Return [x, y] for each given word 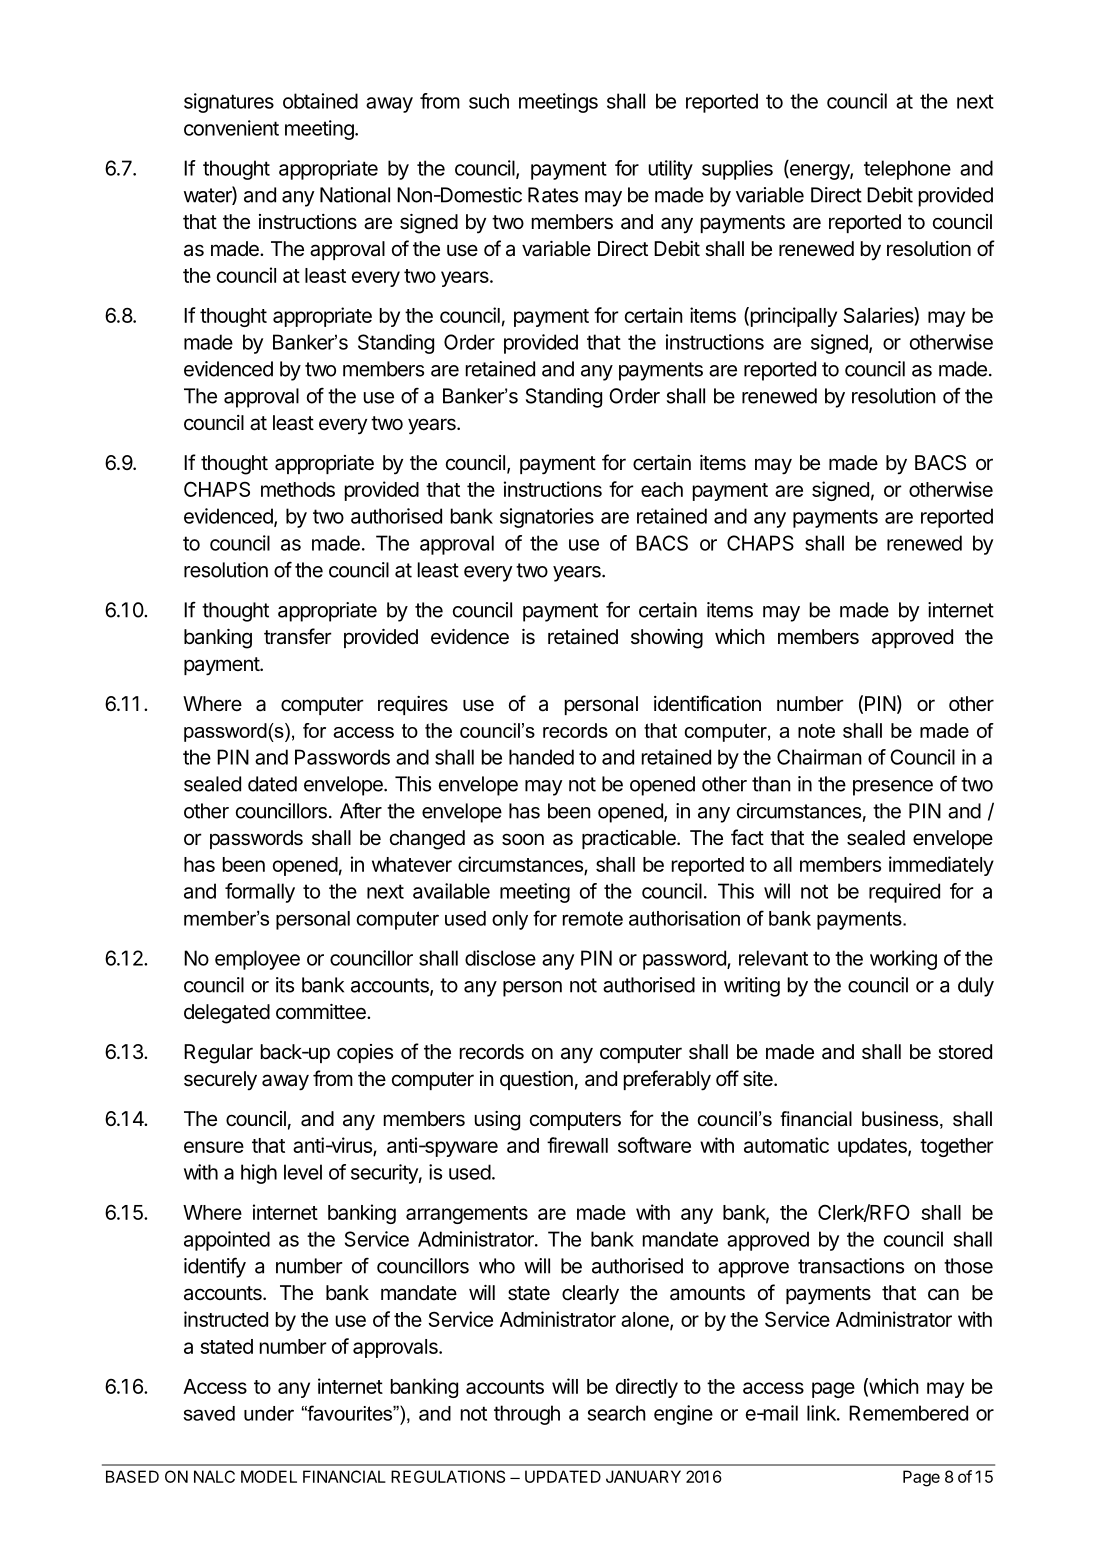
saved [209, 1413]
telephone [907, 170]
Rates [553, 195]
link [822, 1413]
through [527, 1415]
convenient [231, 128]
